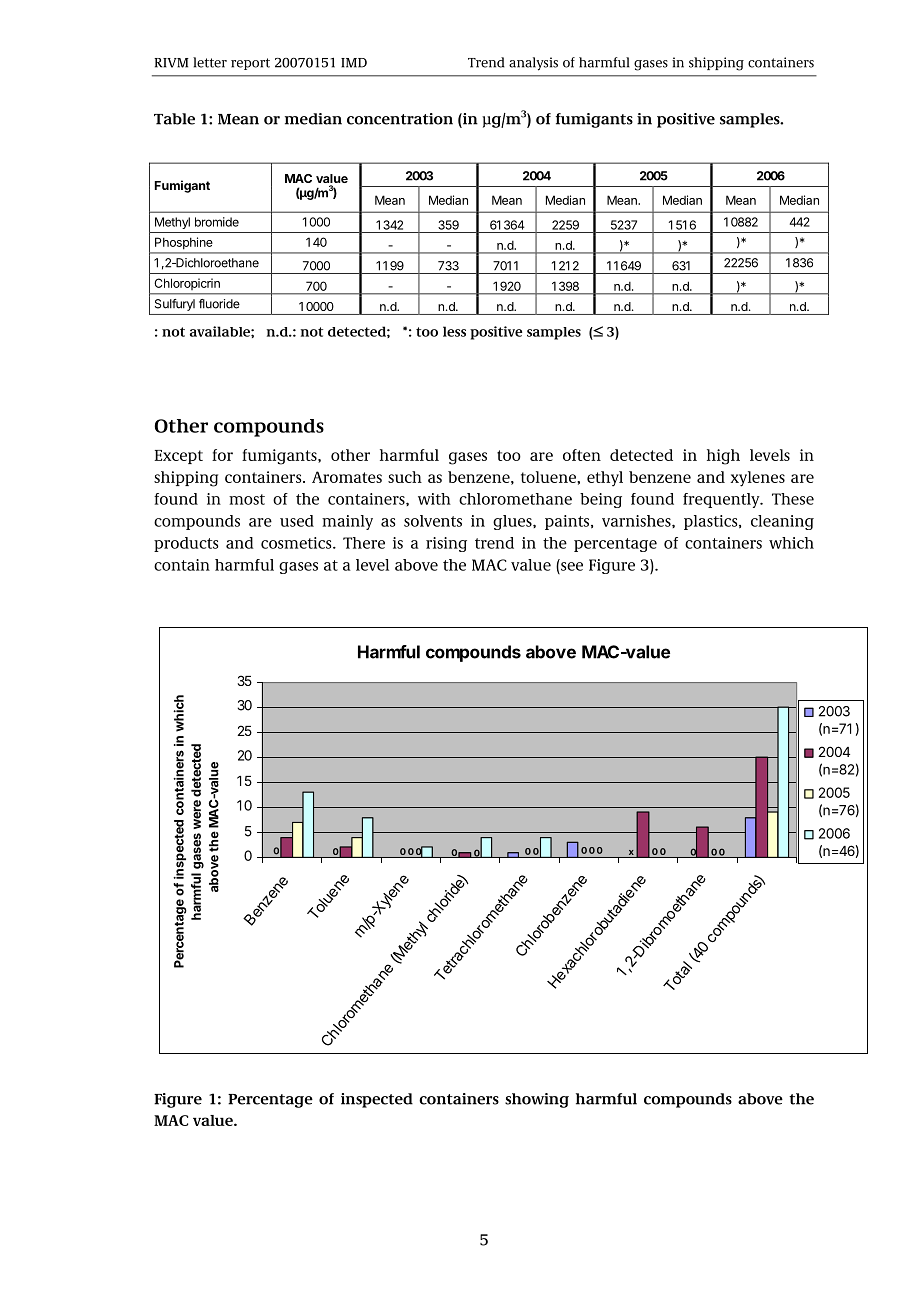 This screenshot has width=924, height=1308. Describe the element at coordinates (722, 500) in the screenshot. I see `frequently` at that location.
